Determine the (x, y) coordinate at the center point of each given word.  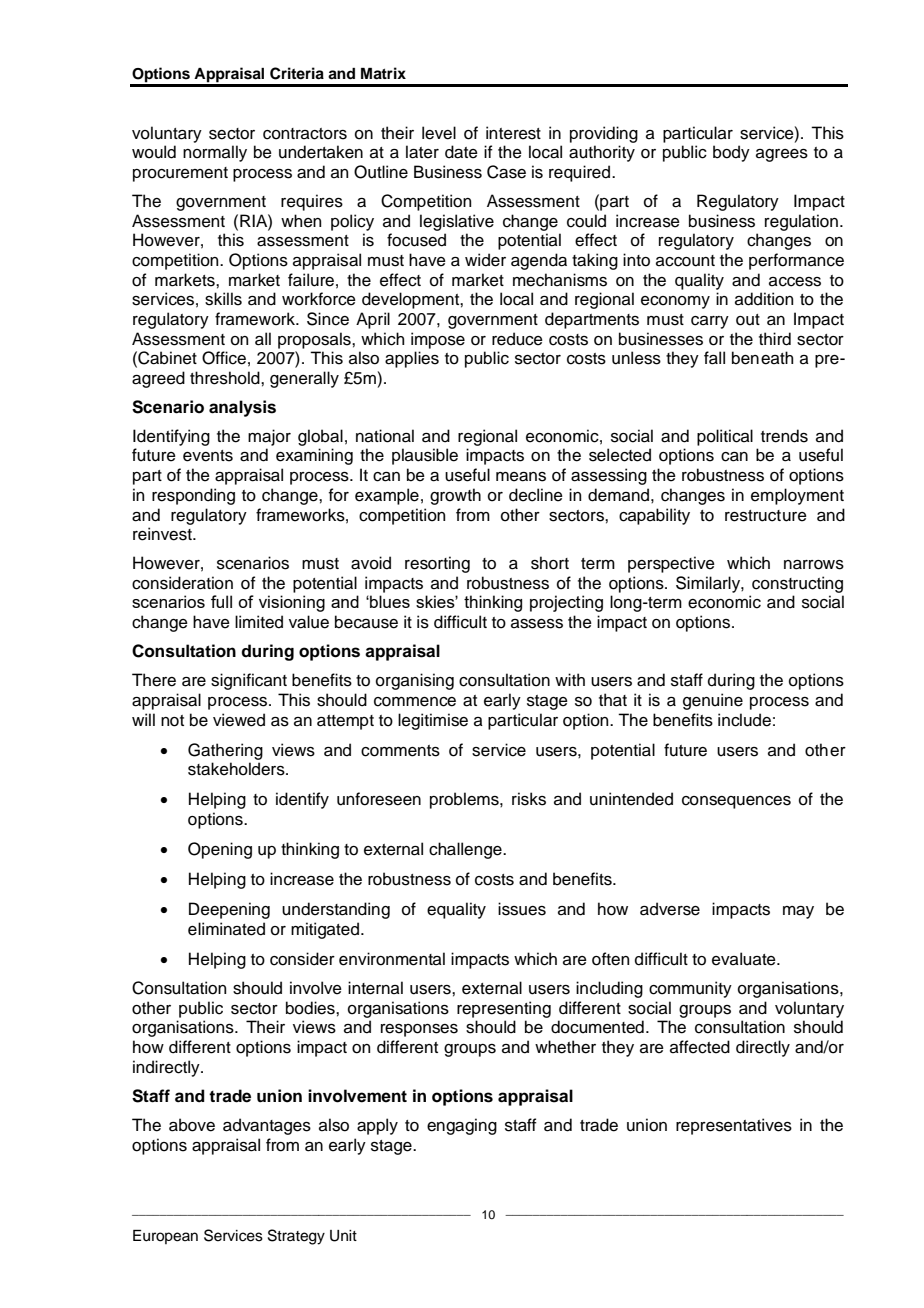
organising (415, 681)
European (165, 1237)
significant (249, 681)
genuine (713, 701)
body (731, 153)
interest (513, 133)
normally (215, 153)
